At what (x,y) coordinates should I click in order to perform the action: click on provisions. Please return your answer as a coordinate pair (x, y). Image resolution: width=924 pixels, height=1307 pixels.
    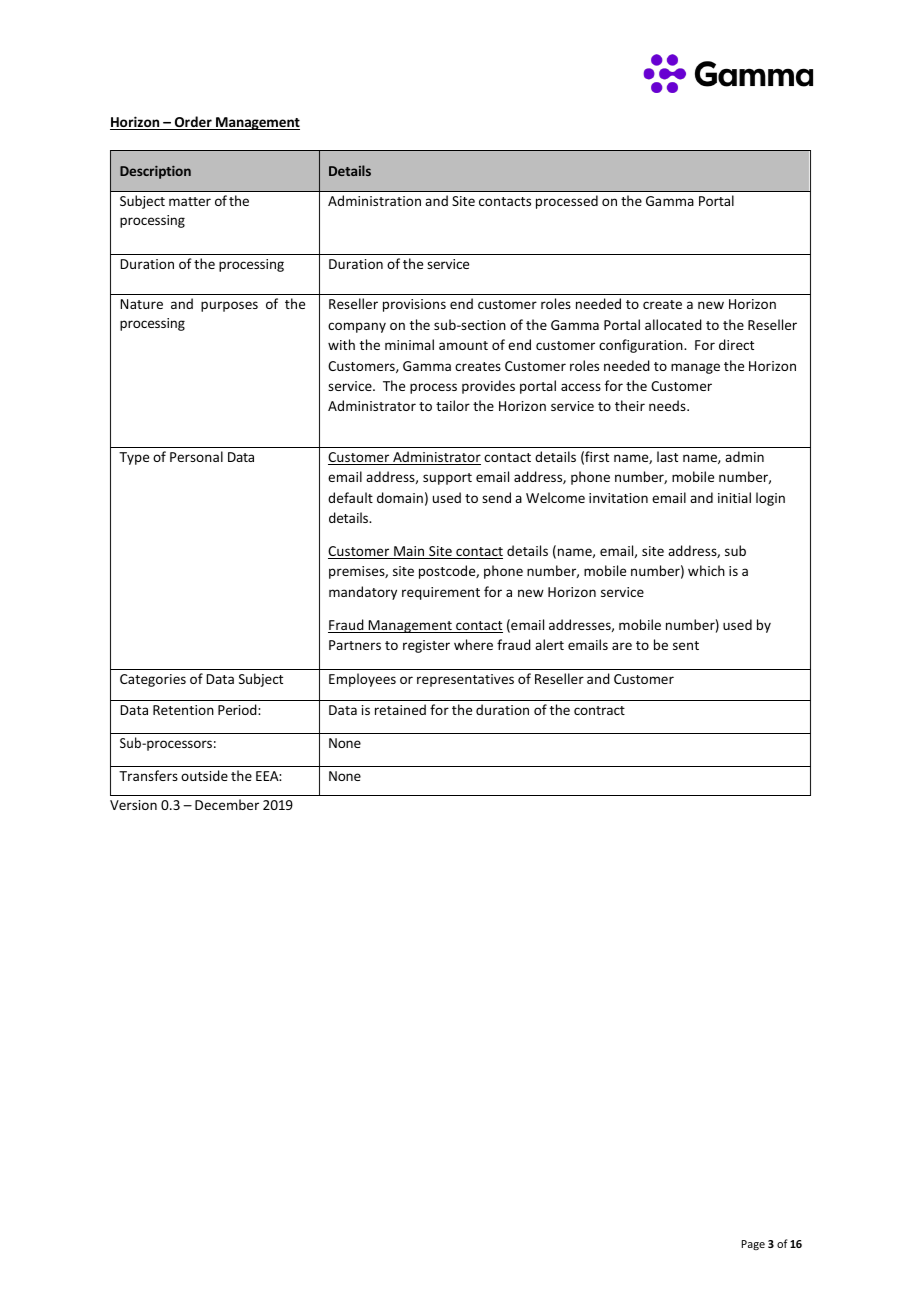
    Looking at the image, I should click on (414, 305).
